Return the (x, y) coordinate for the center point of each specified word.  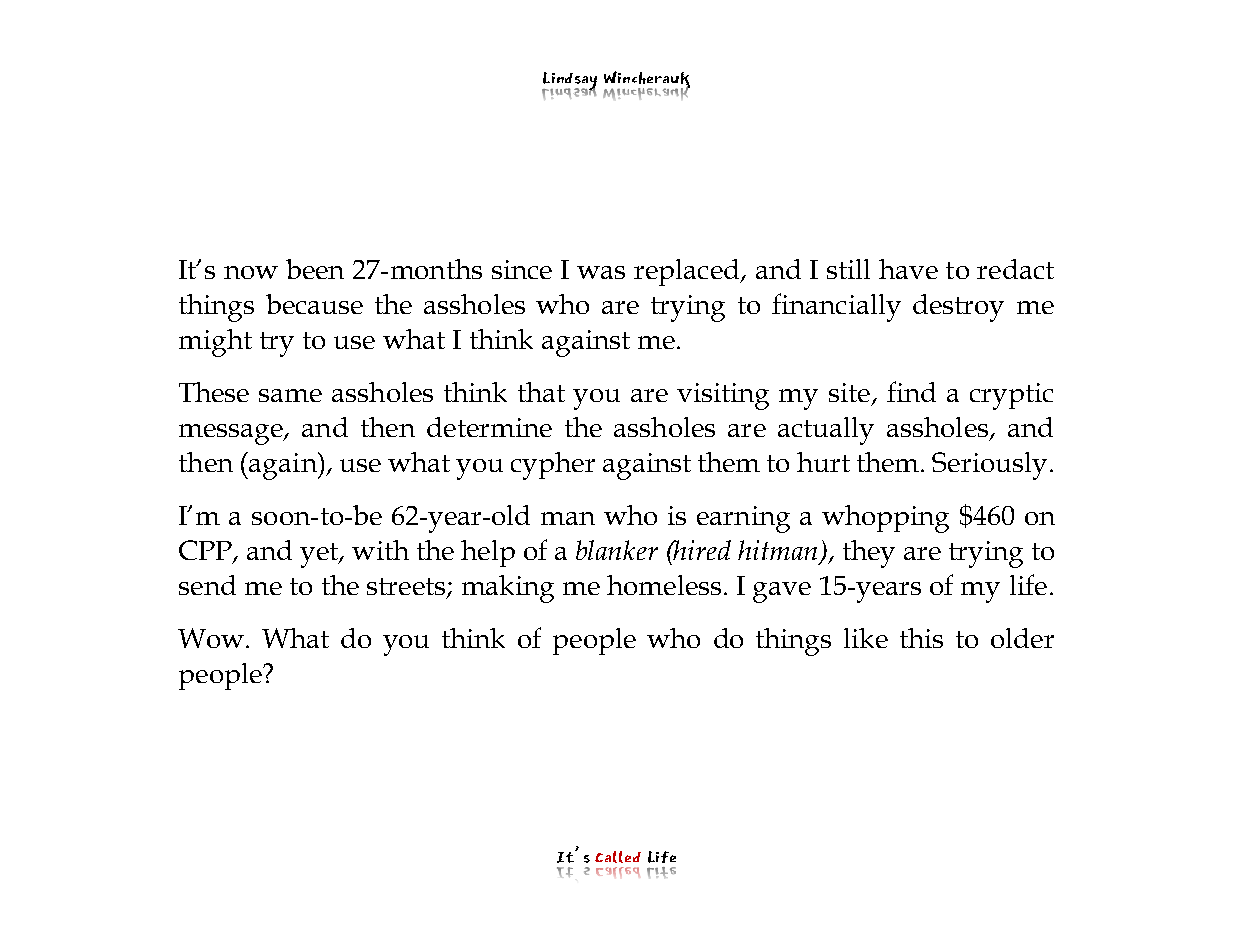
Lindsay (569, 82)
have (908, 269)
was (601, 272)
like (866, 638)
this (921, 638)
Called (618, 857)
